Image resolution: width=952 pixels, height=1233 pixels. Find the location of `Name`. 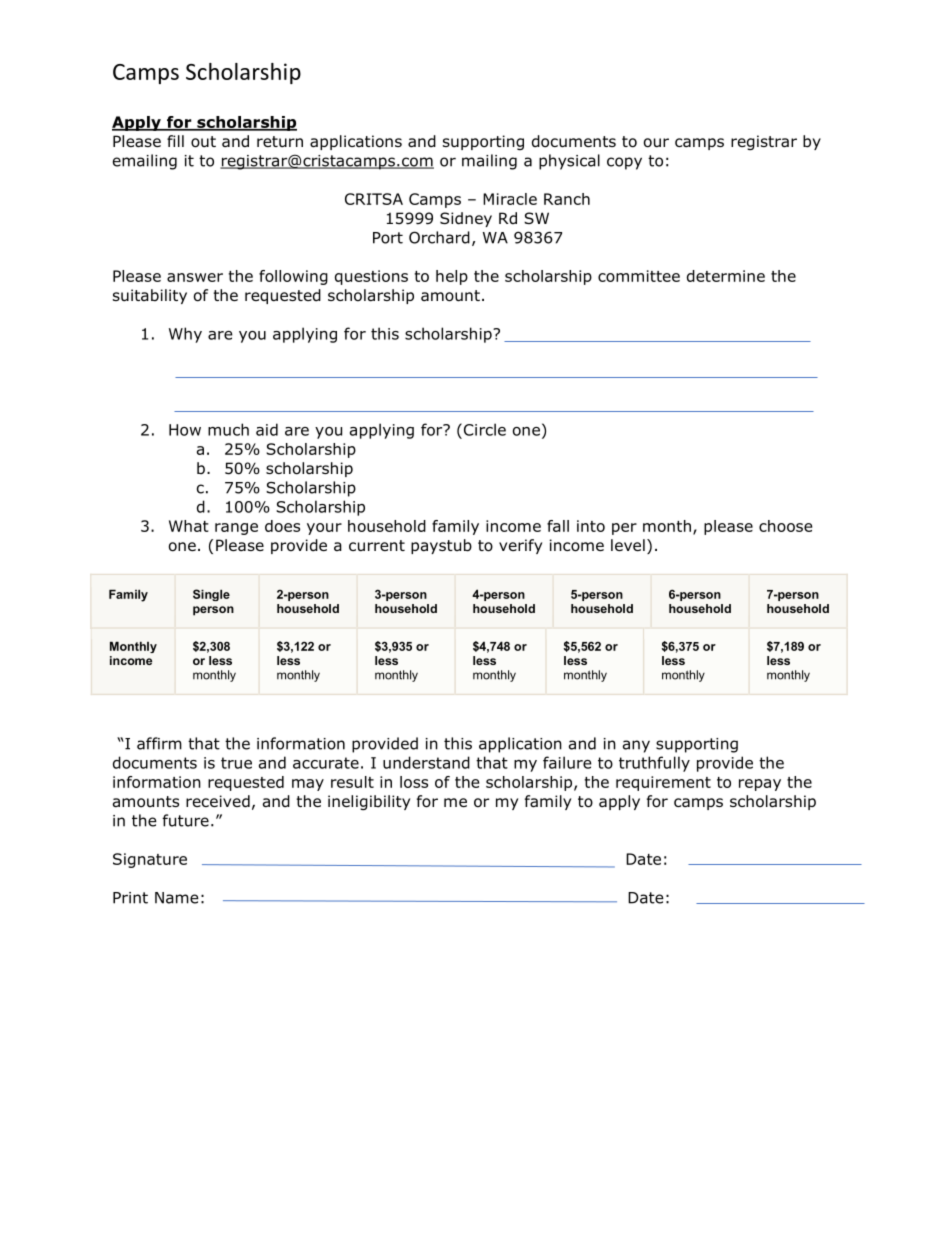

Name is located at coordinates (177, 898).
